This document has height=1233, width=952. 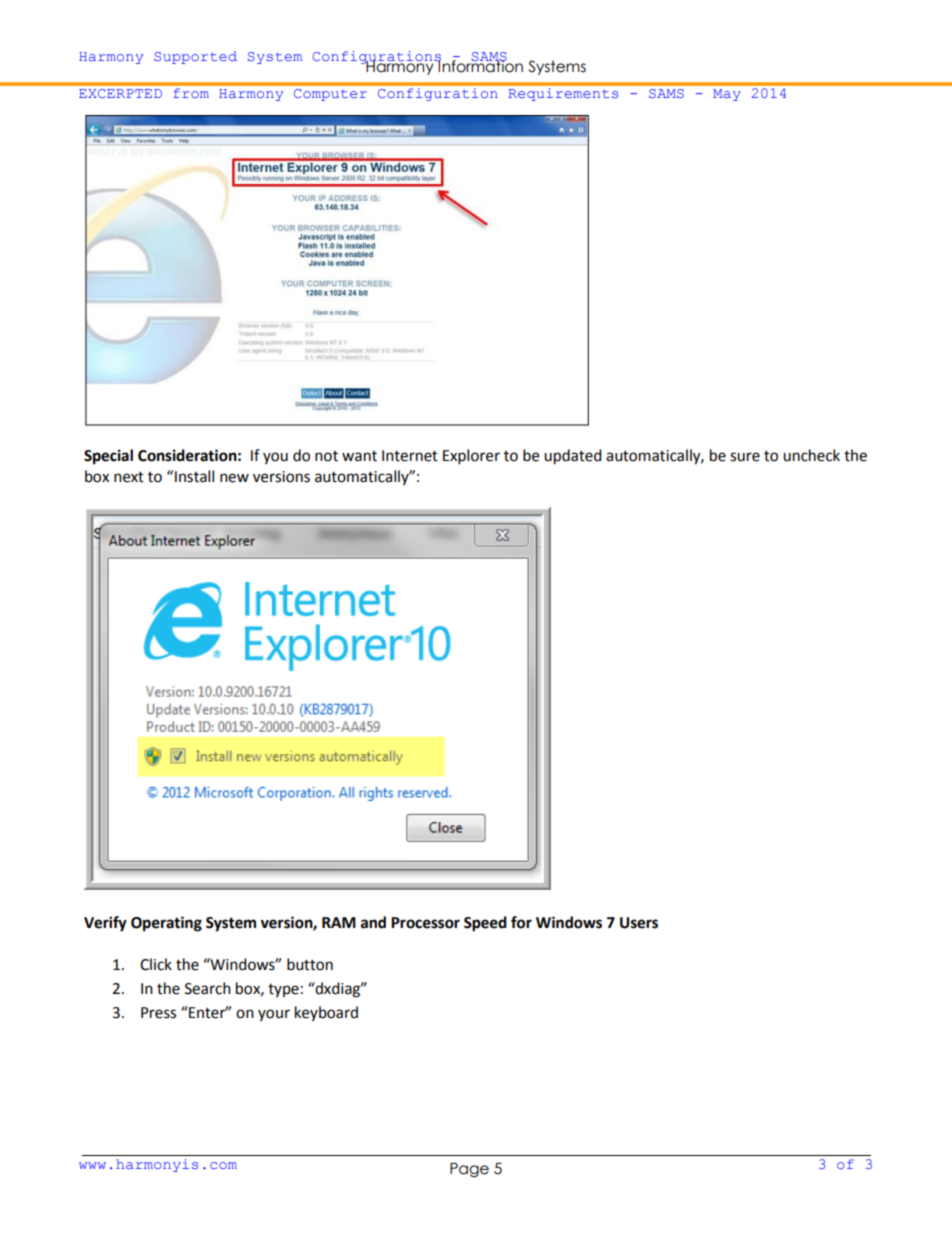 What do you see at coordinates (194, 476) in the document?
I see `Install` at bounding box center [194, 476].
